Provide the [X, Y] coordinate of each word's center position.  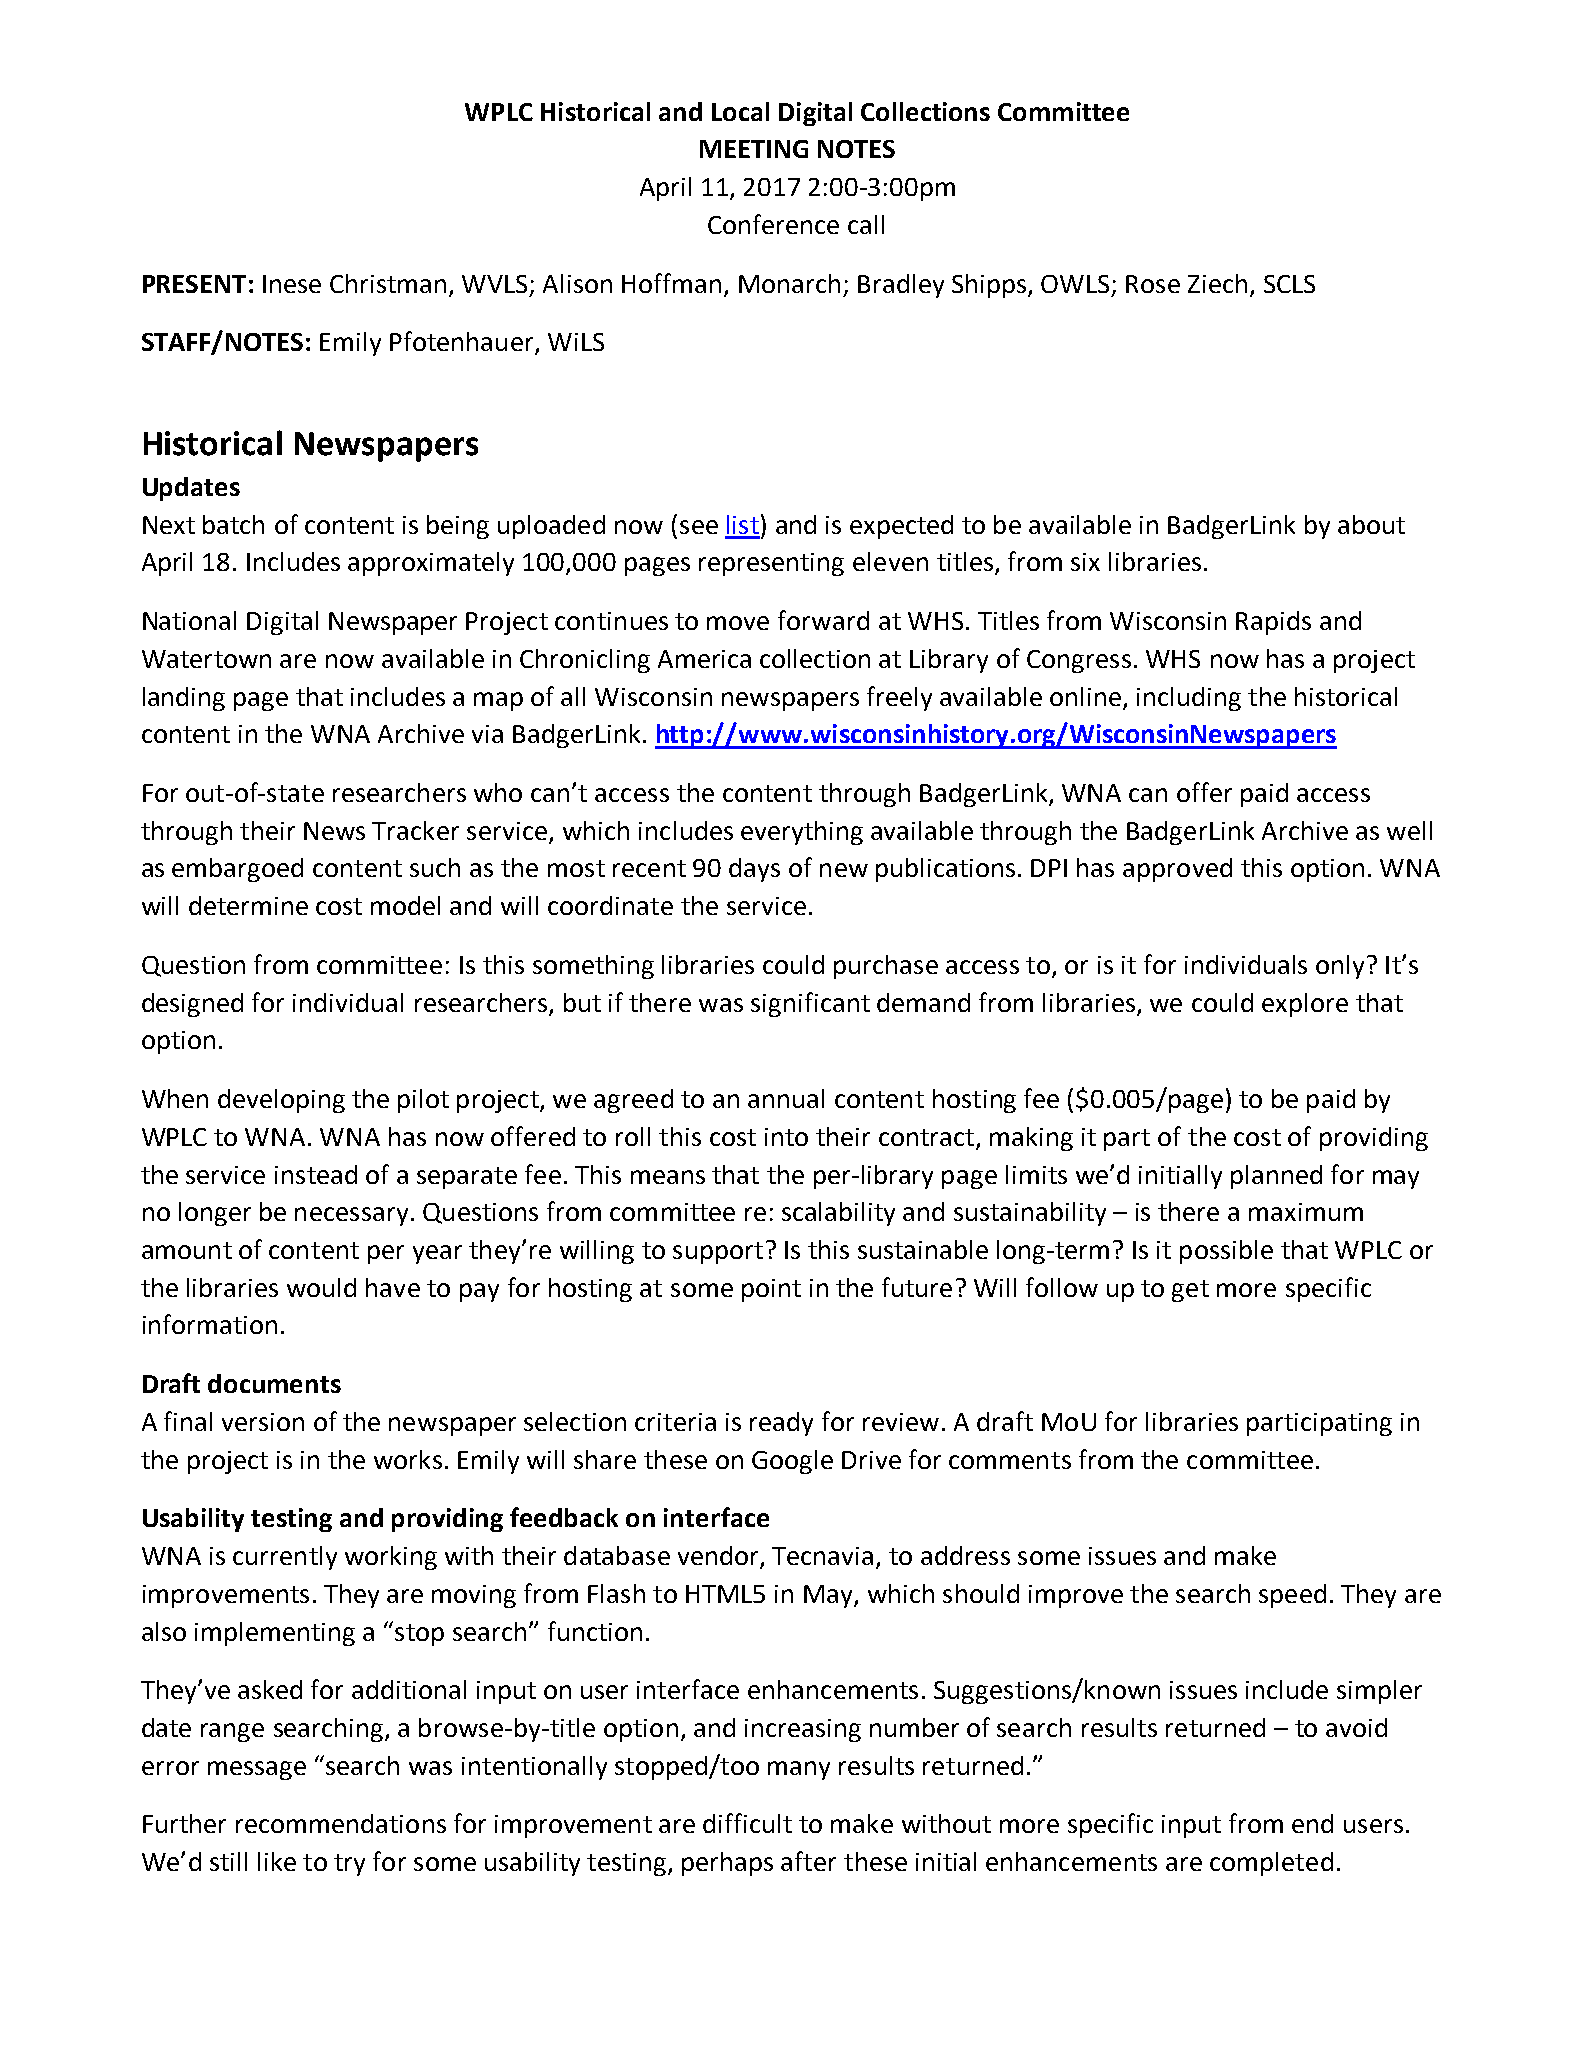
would [321, 1287]
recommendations [341, 1823]
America [704, 659]
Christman [388, 283]
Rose [1153, 284]
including [1189, 699]
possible [1226, 1252]
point [771, 1290]
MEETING [754, 149]
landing [184, 699]
